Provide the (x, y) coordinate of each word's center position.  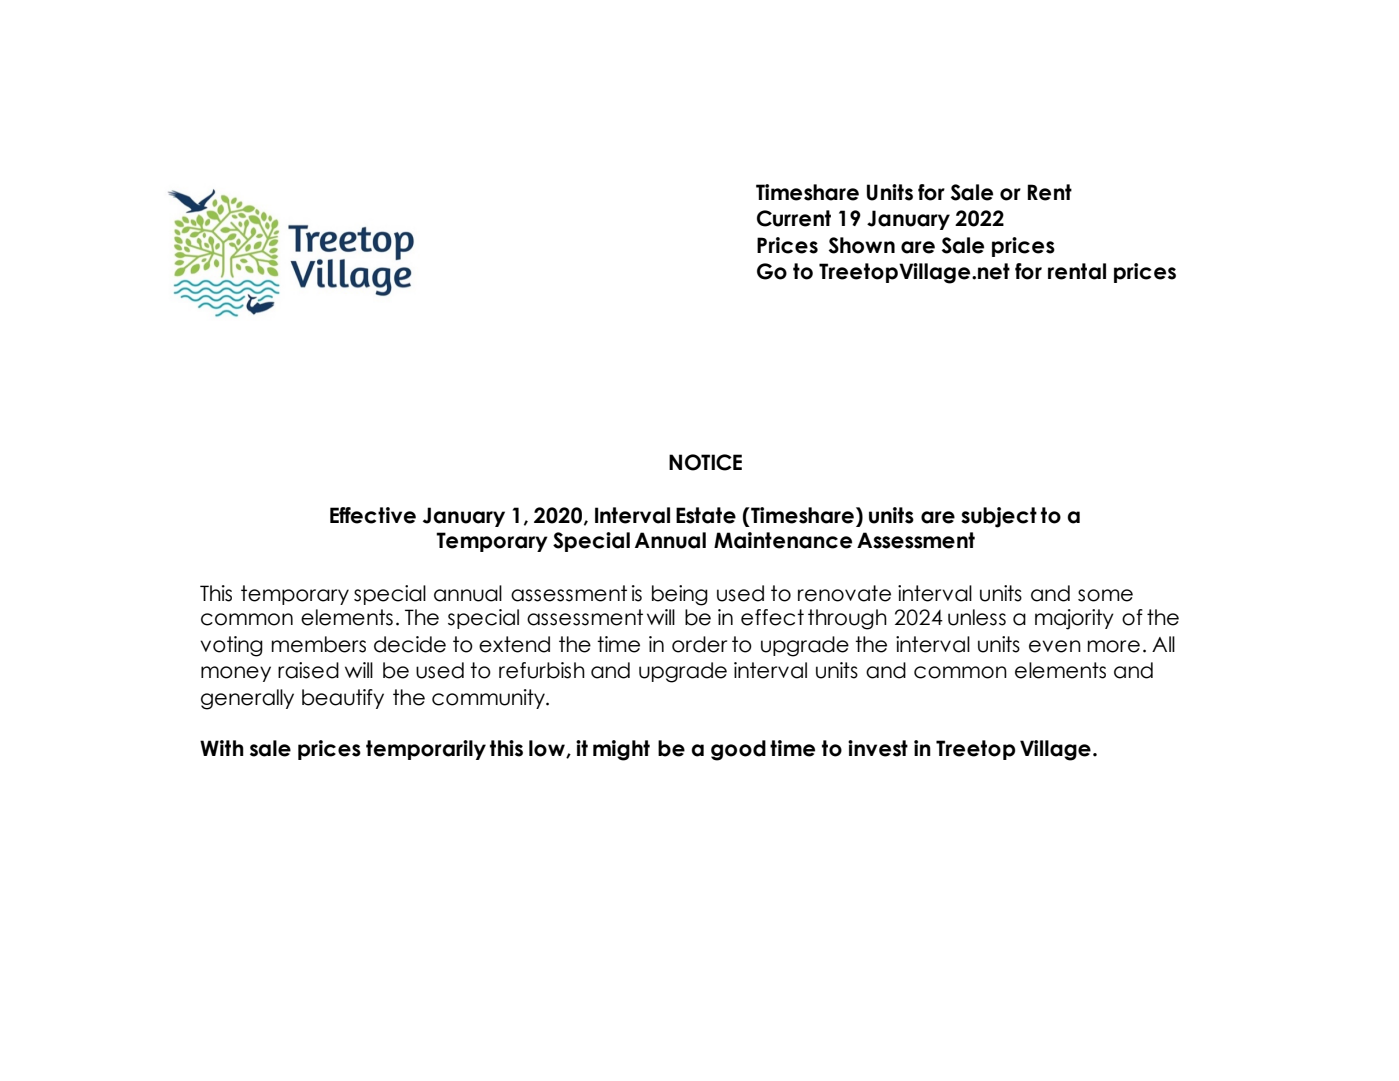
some (1105, 595)
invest (878, 748)
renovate (844, 593)
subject (999, 517)
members (319, 644)
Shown (862, 245)
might (621, 750)
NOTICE (705, 462)
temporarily (426, 750)
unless (977, 617)
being (680, 595)
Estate (706, 515)
